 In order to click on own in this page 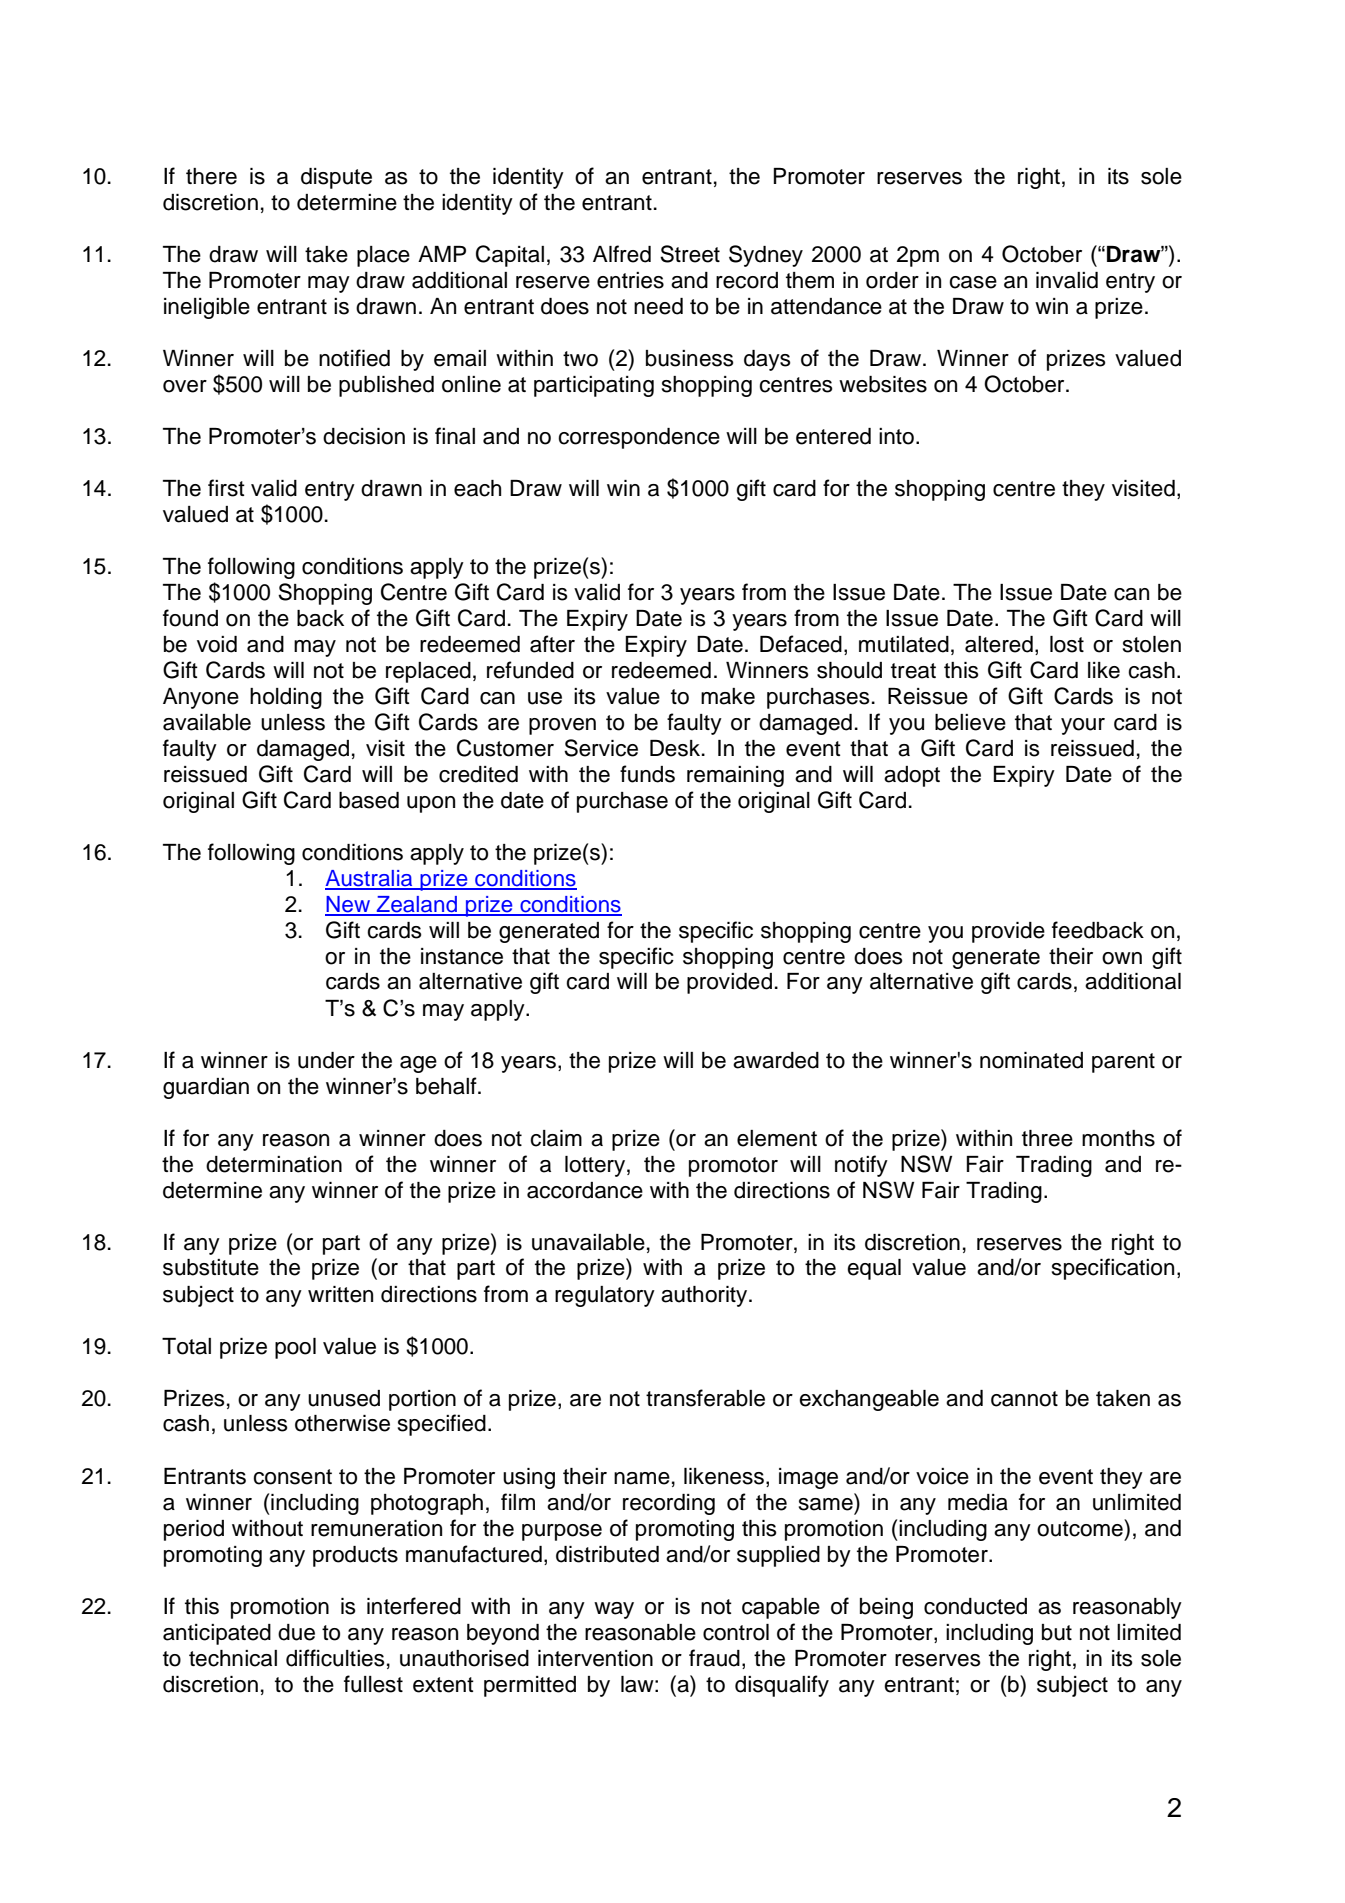, I will do `click(1122, 958)`.
